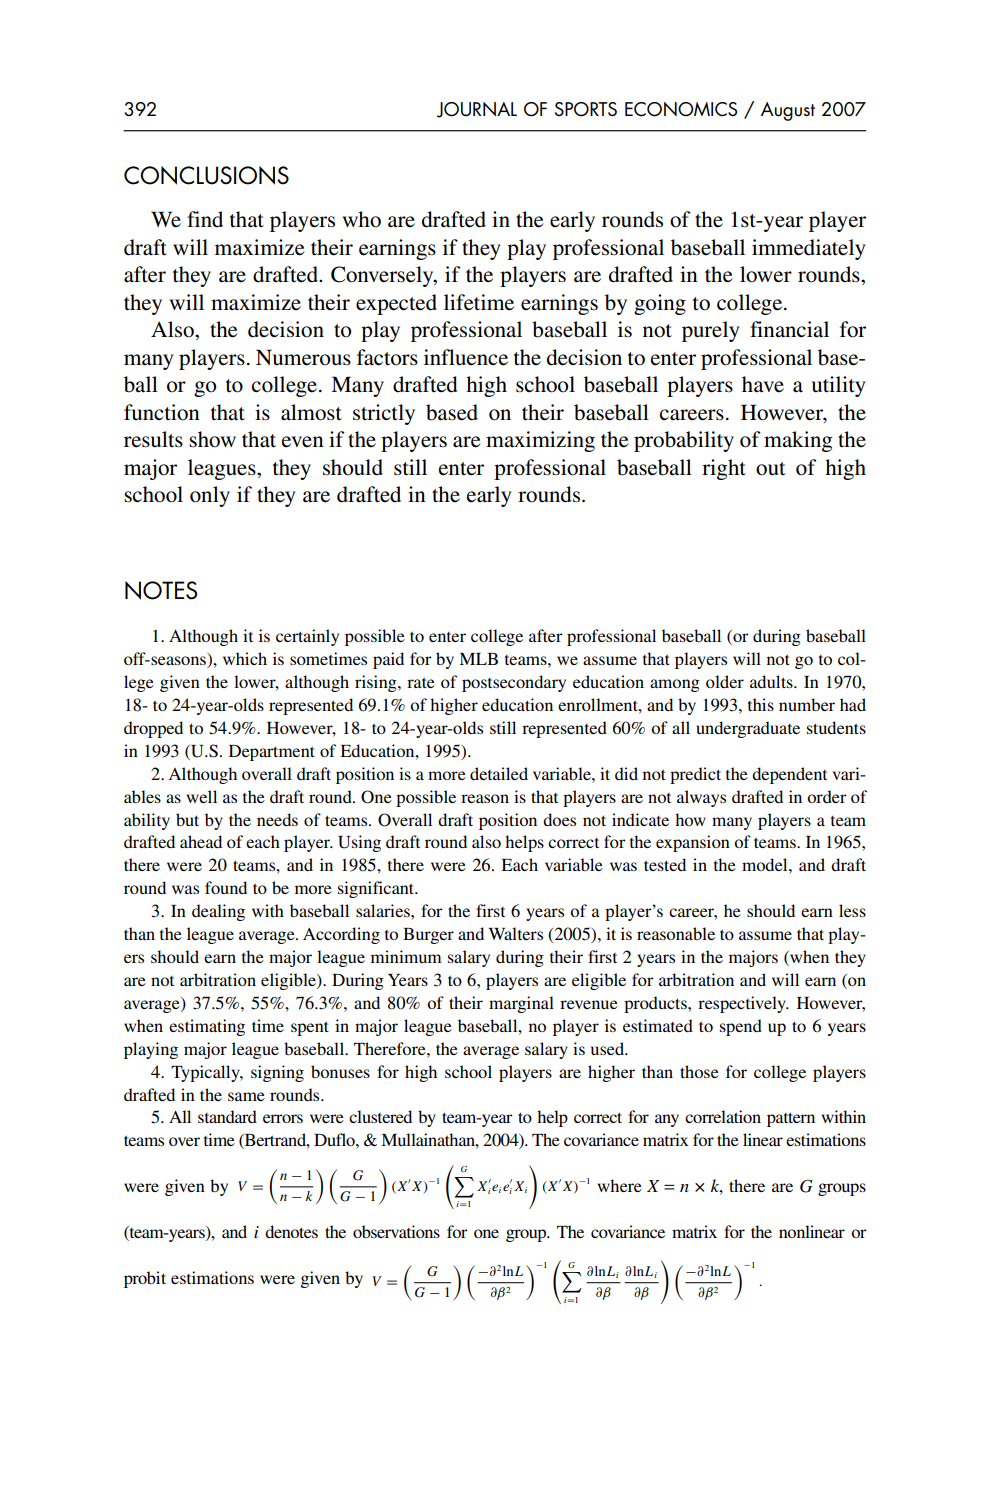  Describe the element at coordinates (206, 175) in the page. I see `CONCLUSIONS` at that location.
